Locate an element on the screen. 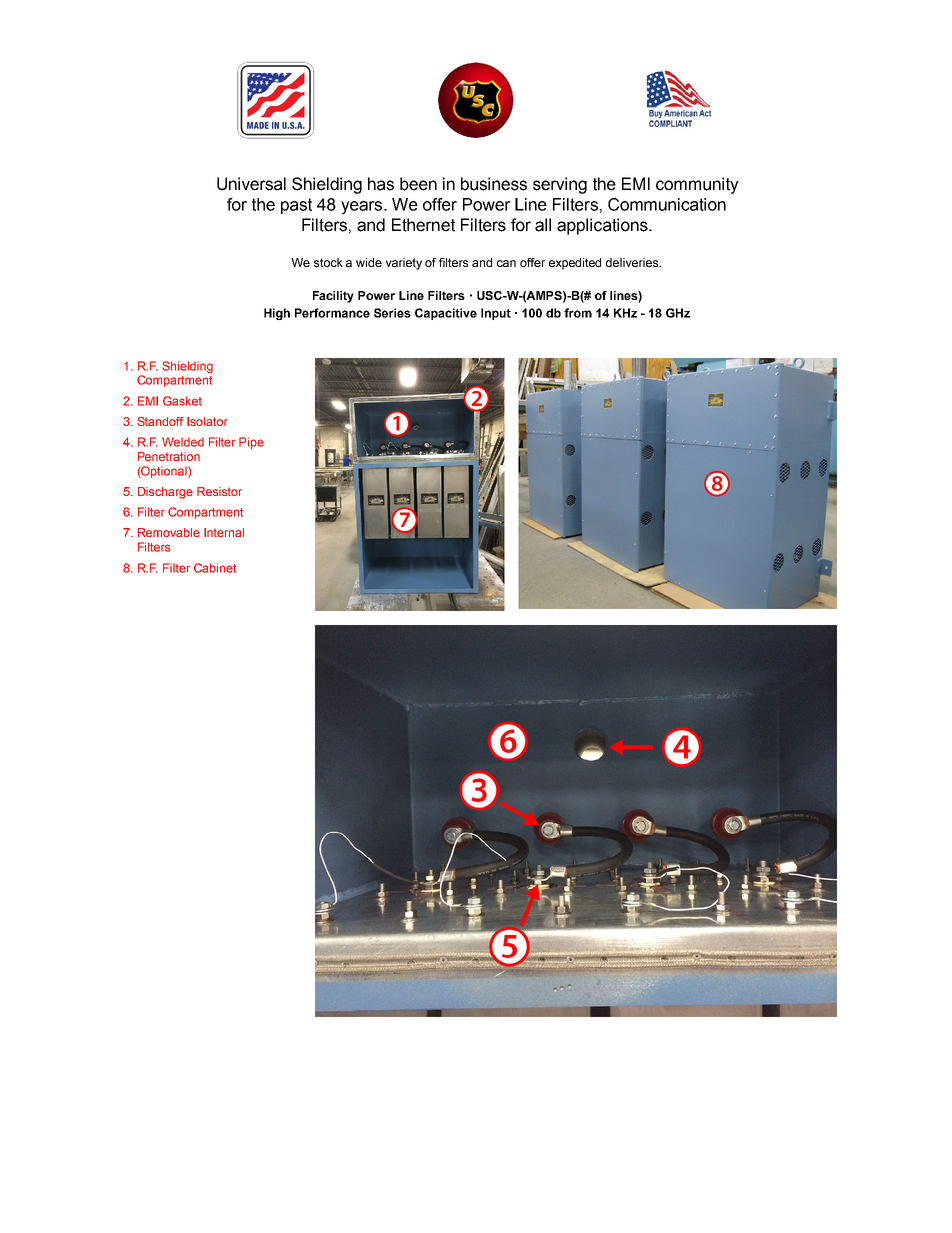 This screenshot has width=952, height=1233. deliveries is located at coordinates (633, 262).
